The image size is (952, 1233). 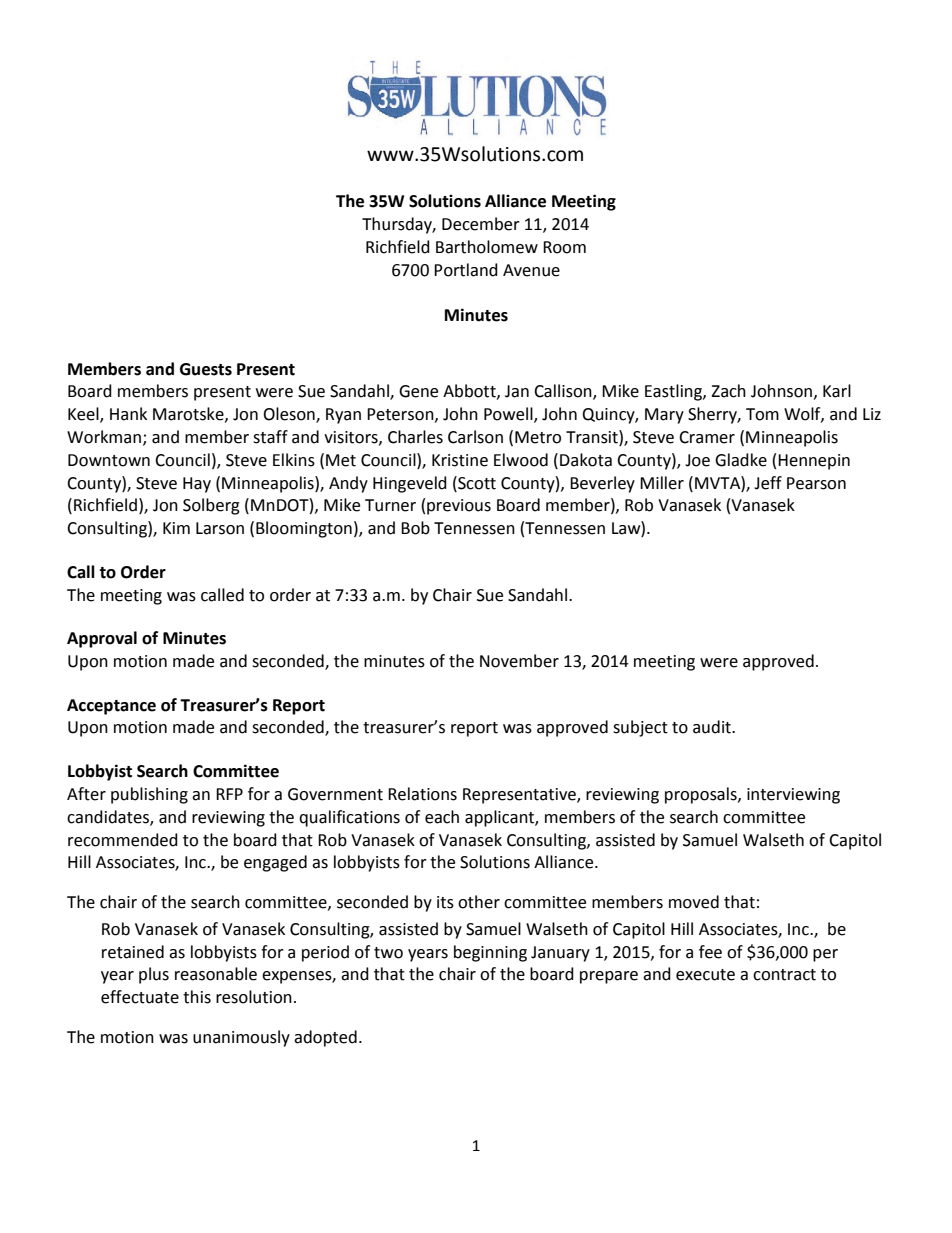 I want to click on moved, so click(x=694, y=902).
